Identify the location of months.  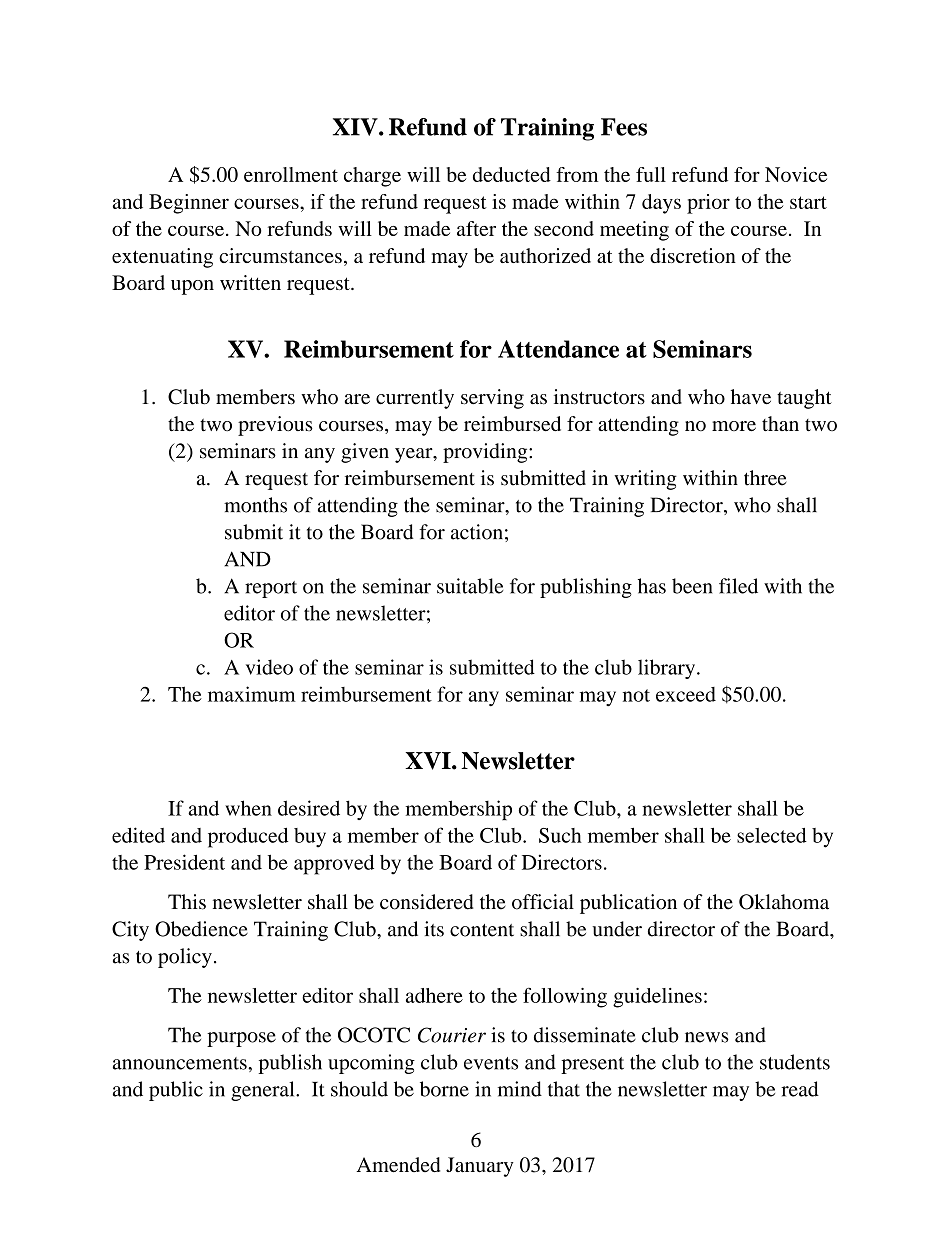
(255, 505).
